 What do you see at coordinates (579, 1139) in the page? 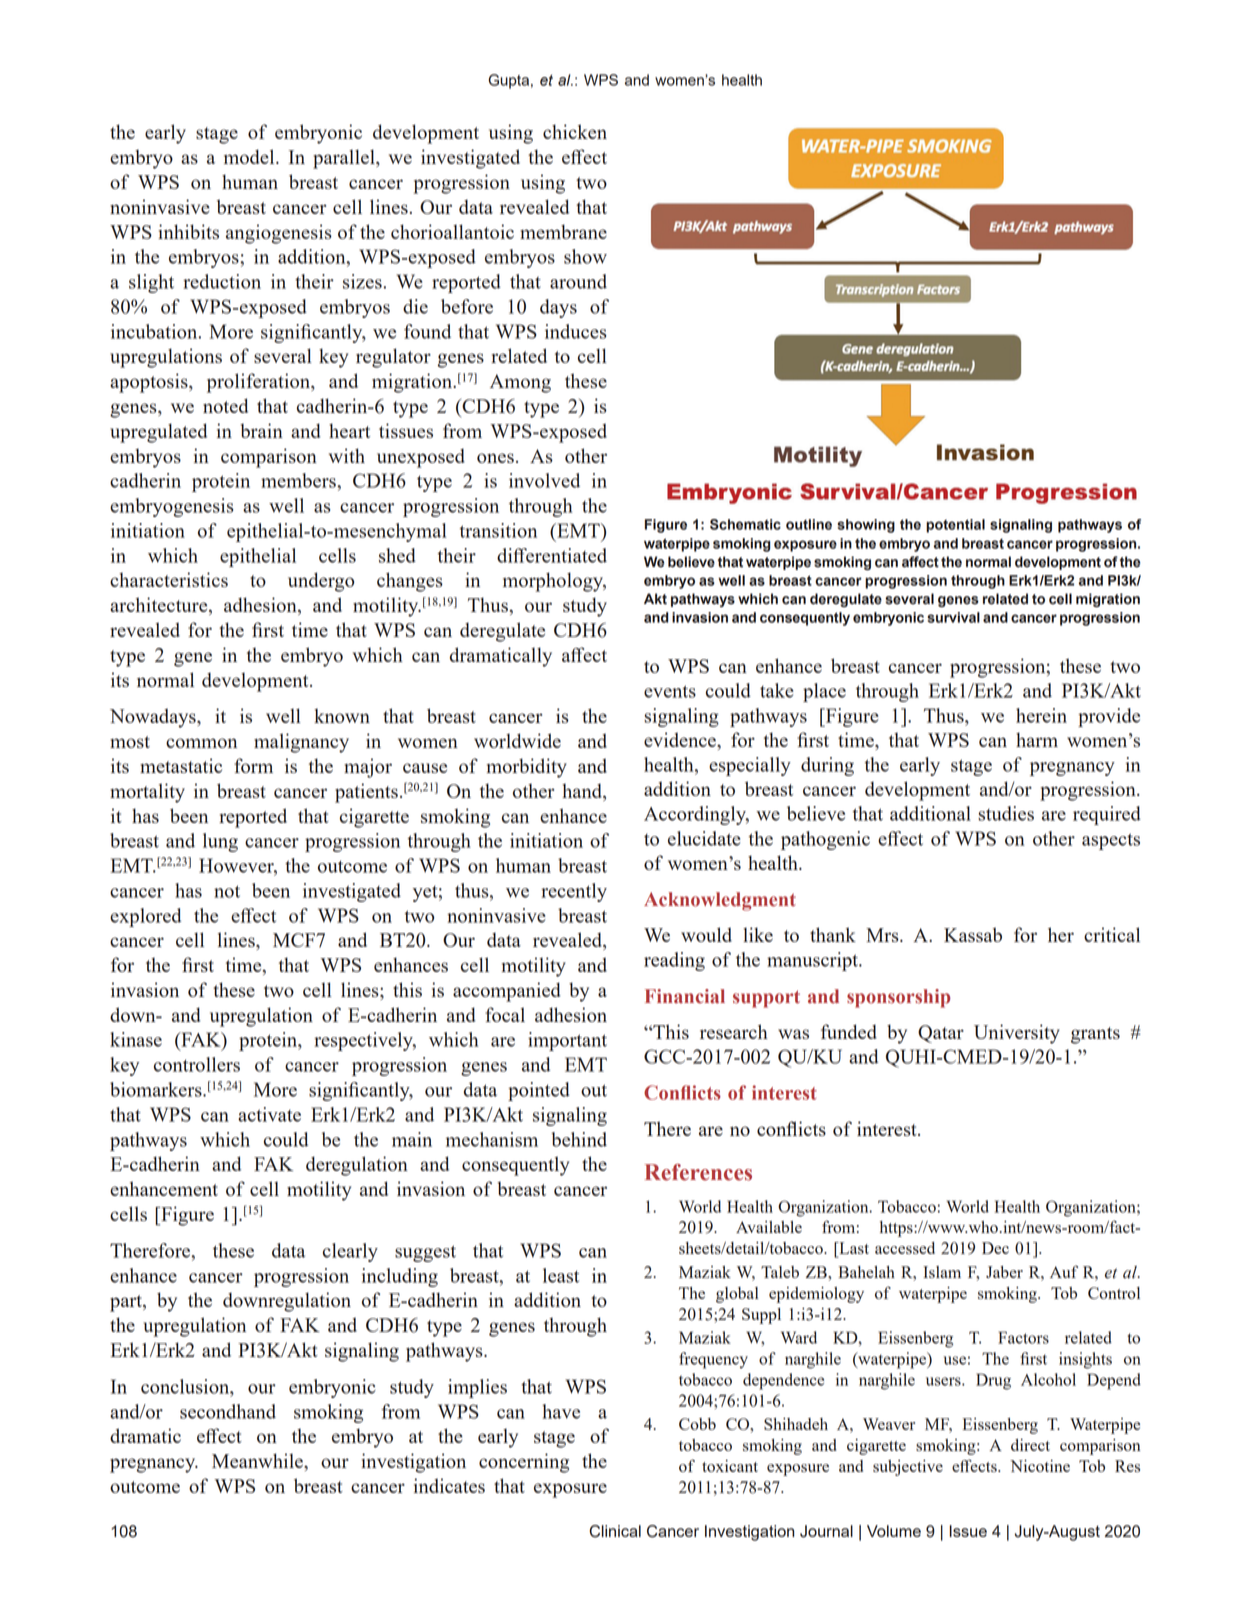
I see `behind` at bounding box center [579, 1139].
